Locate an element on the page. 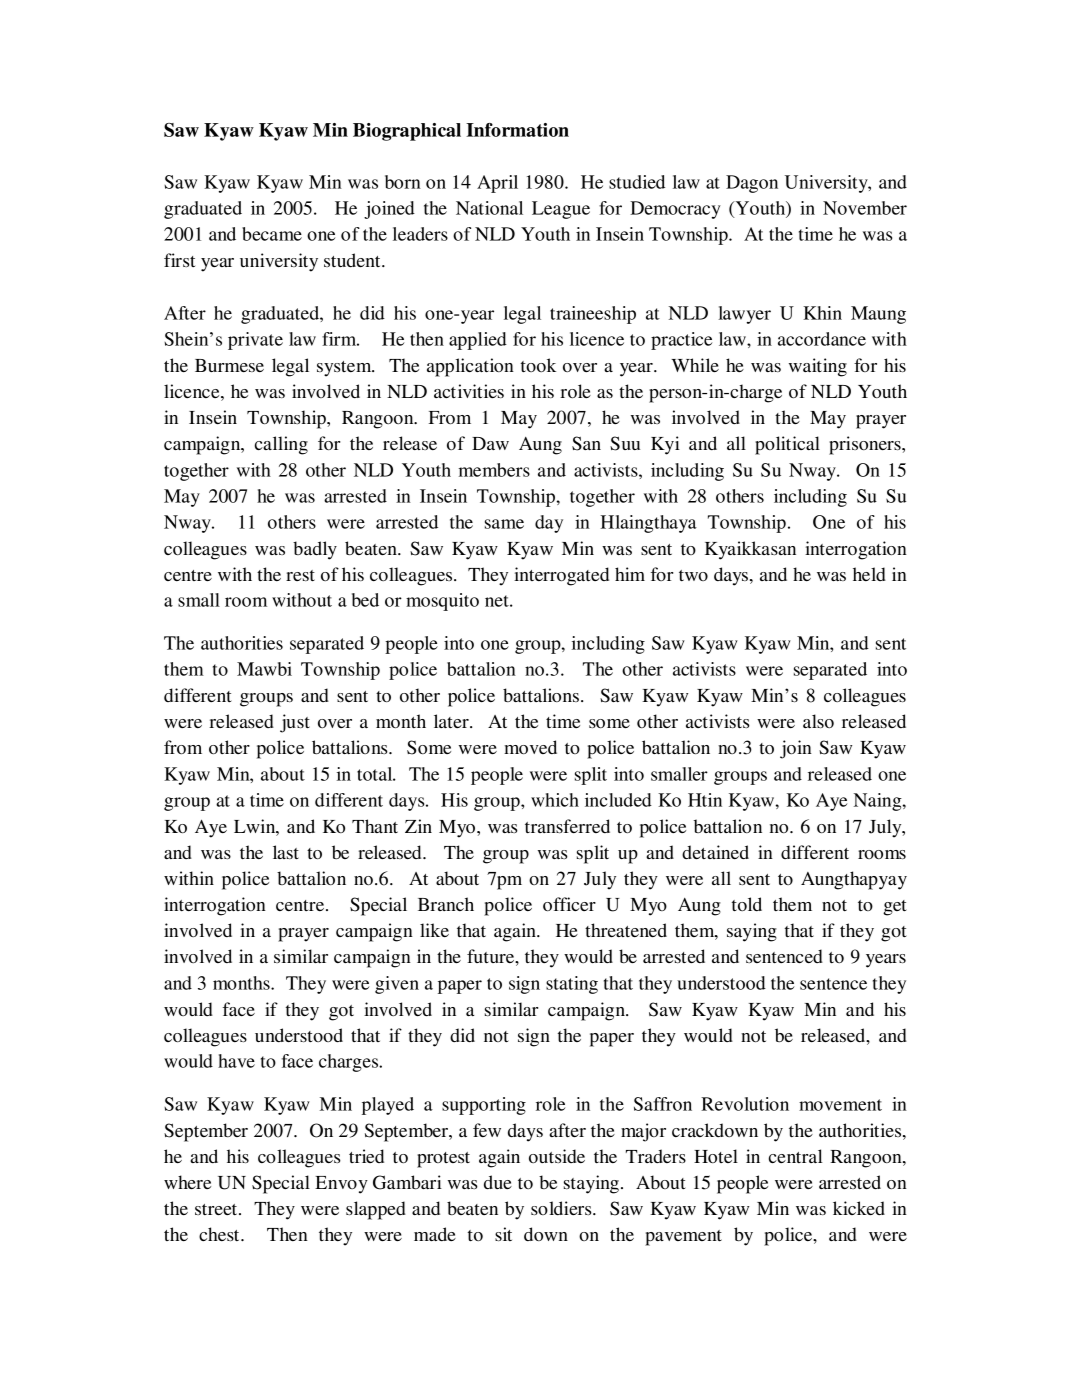 The width and height of the page is (1072, 1388). political is located at coordinates (787, 445).
